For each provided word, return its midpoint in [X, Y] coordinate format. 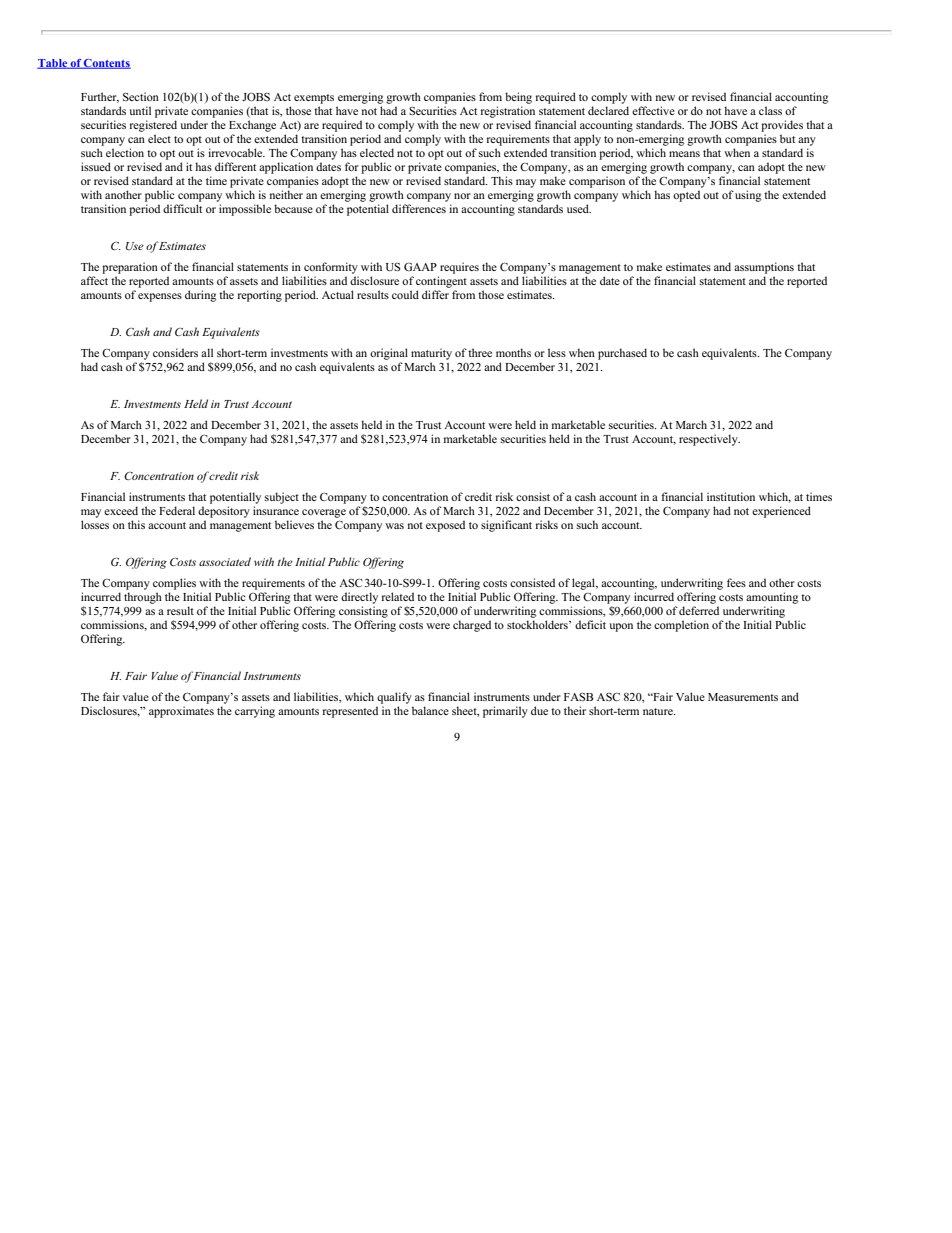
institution [731, 496]
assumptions [764, 268]
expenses [160, 297]
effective [653, 110]
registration [508, 112]
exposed [445, 526]
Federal [177, 510]
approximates [181, 712]
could [405, 294]
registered [153, 126]
